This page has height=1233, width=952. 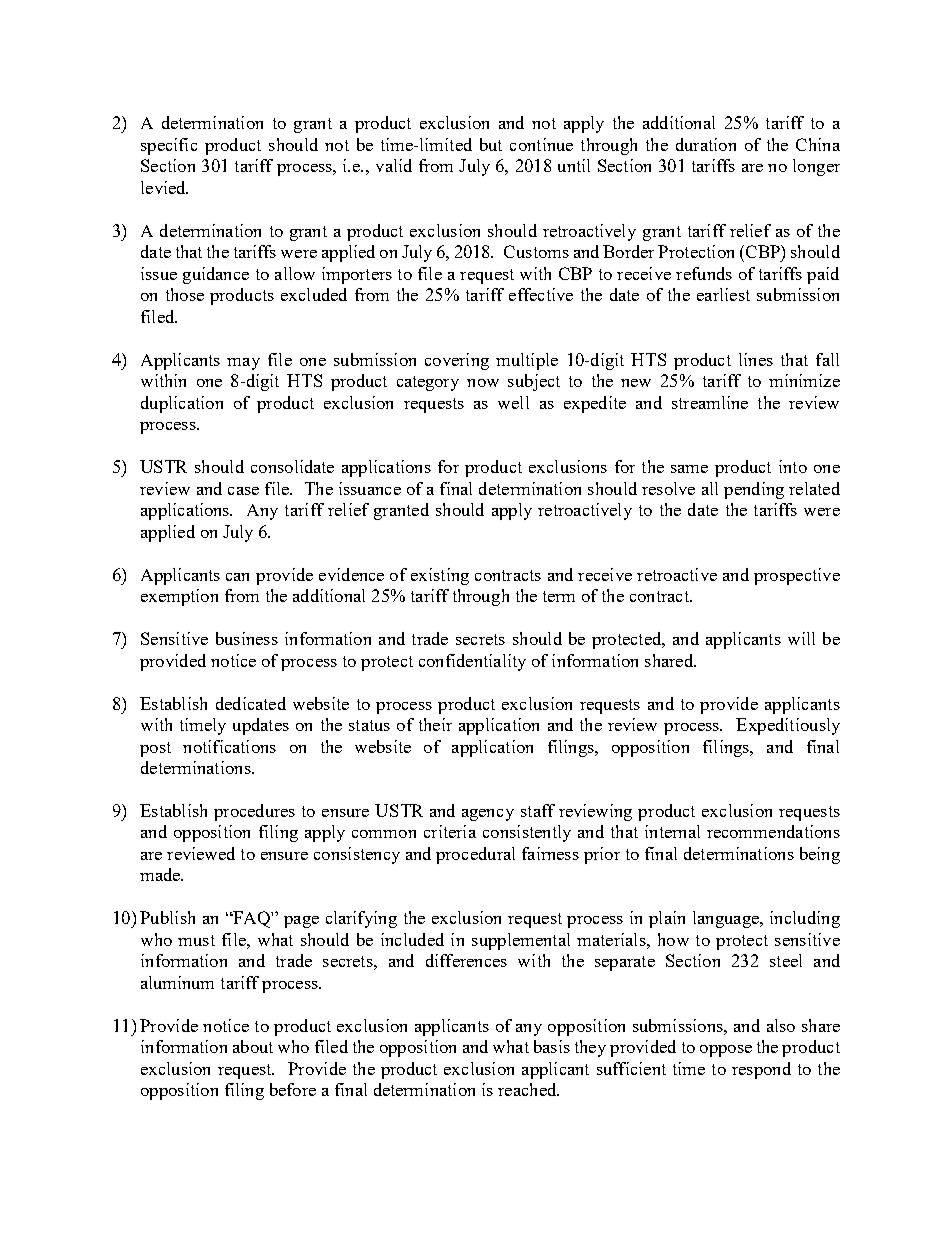 What do you see at coordinates (528, 1089) in the page?
I see `reached` at bounding box center [528, 1089].
